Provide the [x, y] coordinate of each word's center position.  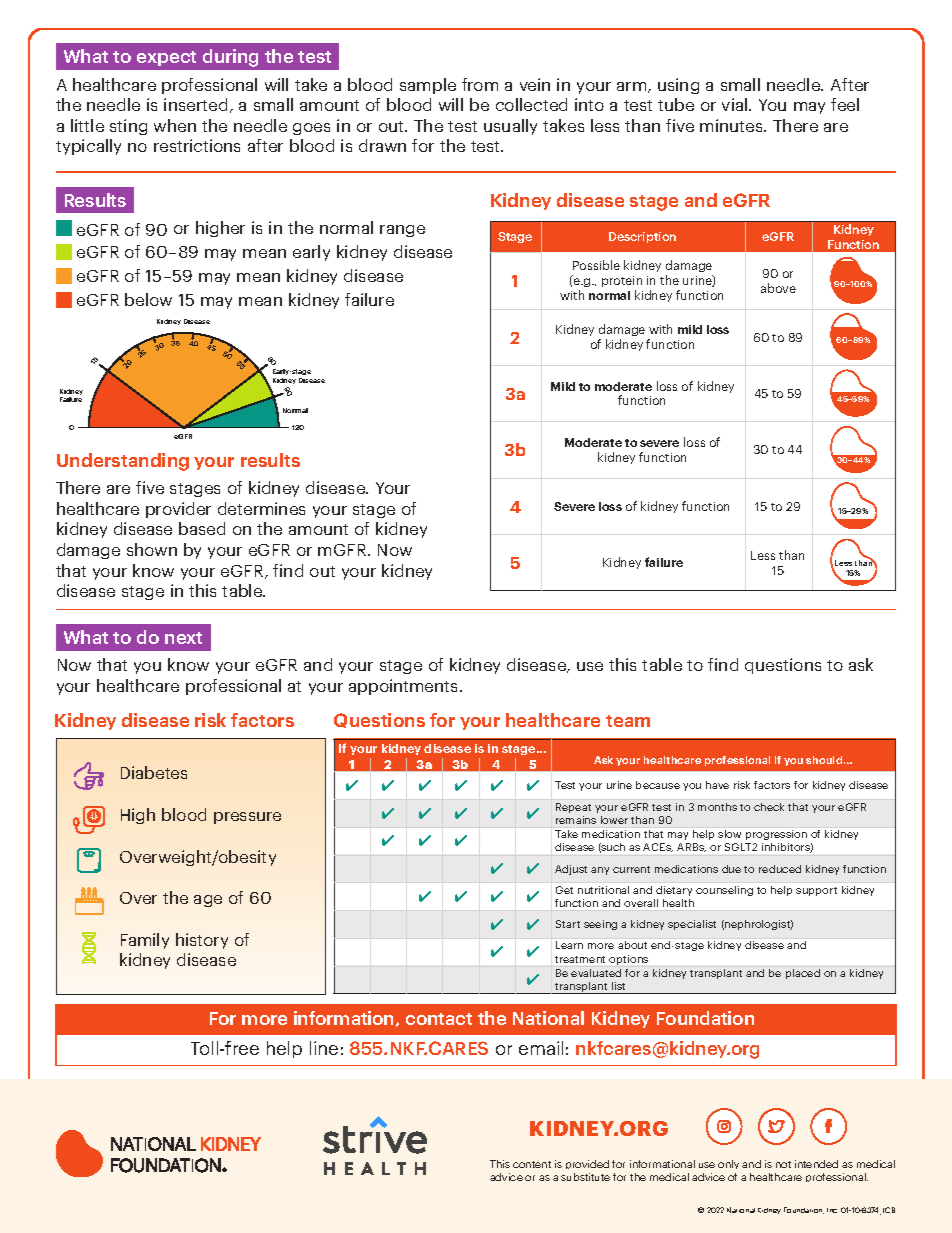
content [532, 1164]
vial [736, 104]
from [480, 84]
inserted [195, 104]
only [728, 1164]
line [324, 1048]
